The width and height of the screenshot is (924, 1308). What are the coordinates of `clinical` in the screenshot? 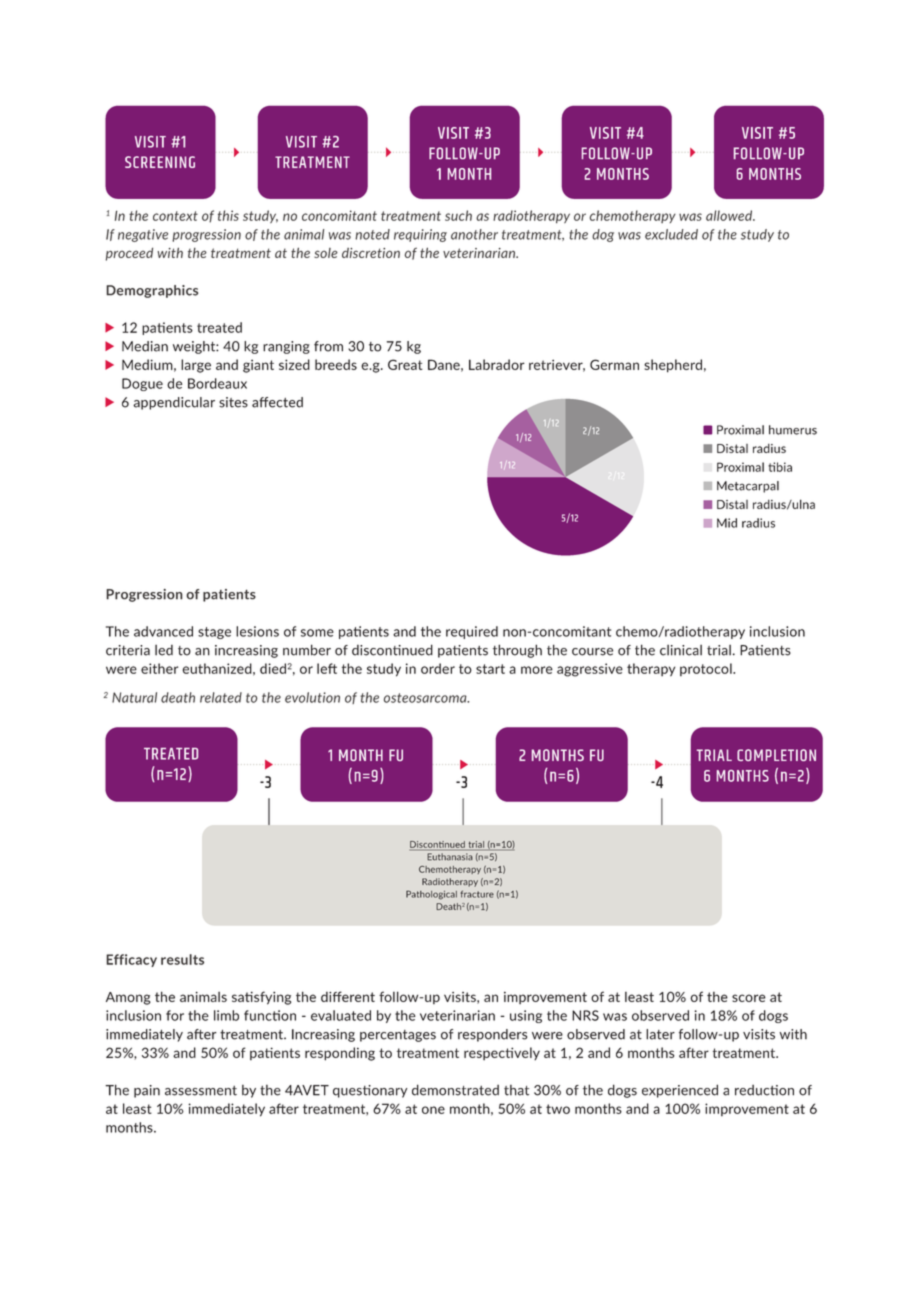 It's located at (681, 650).
